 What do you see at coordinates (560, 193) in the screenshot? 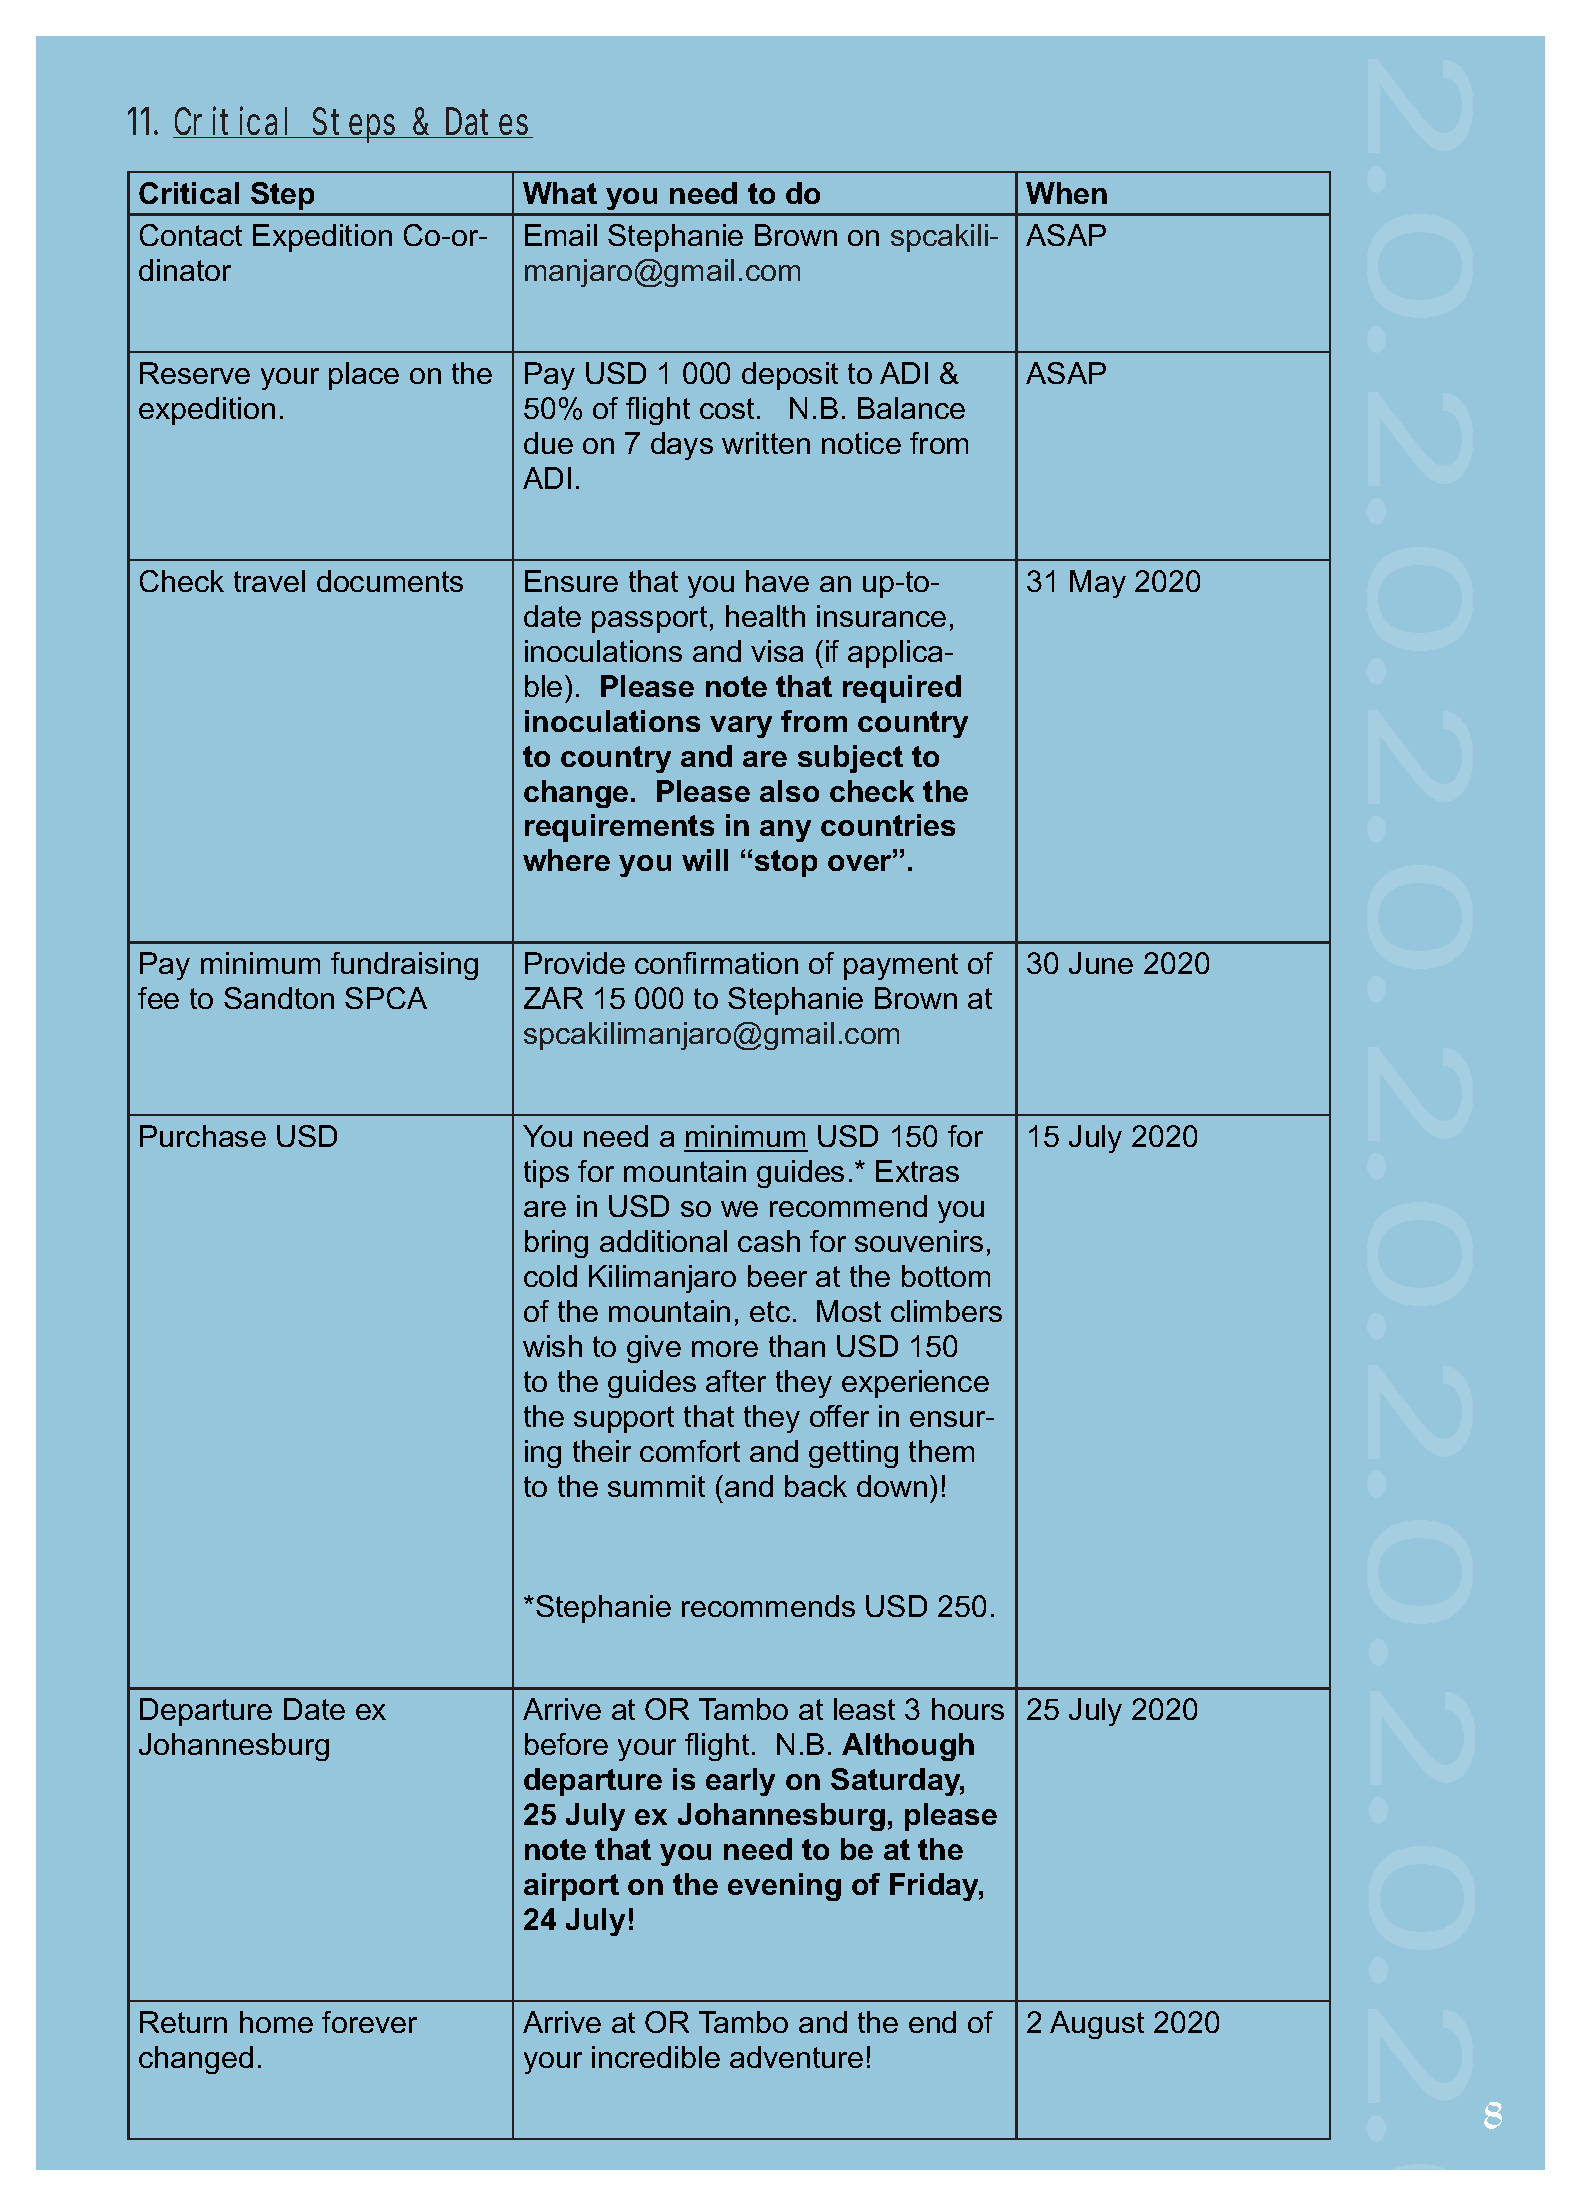
I see `What` at bounding box center [560, 193].
